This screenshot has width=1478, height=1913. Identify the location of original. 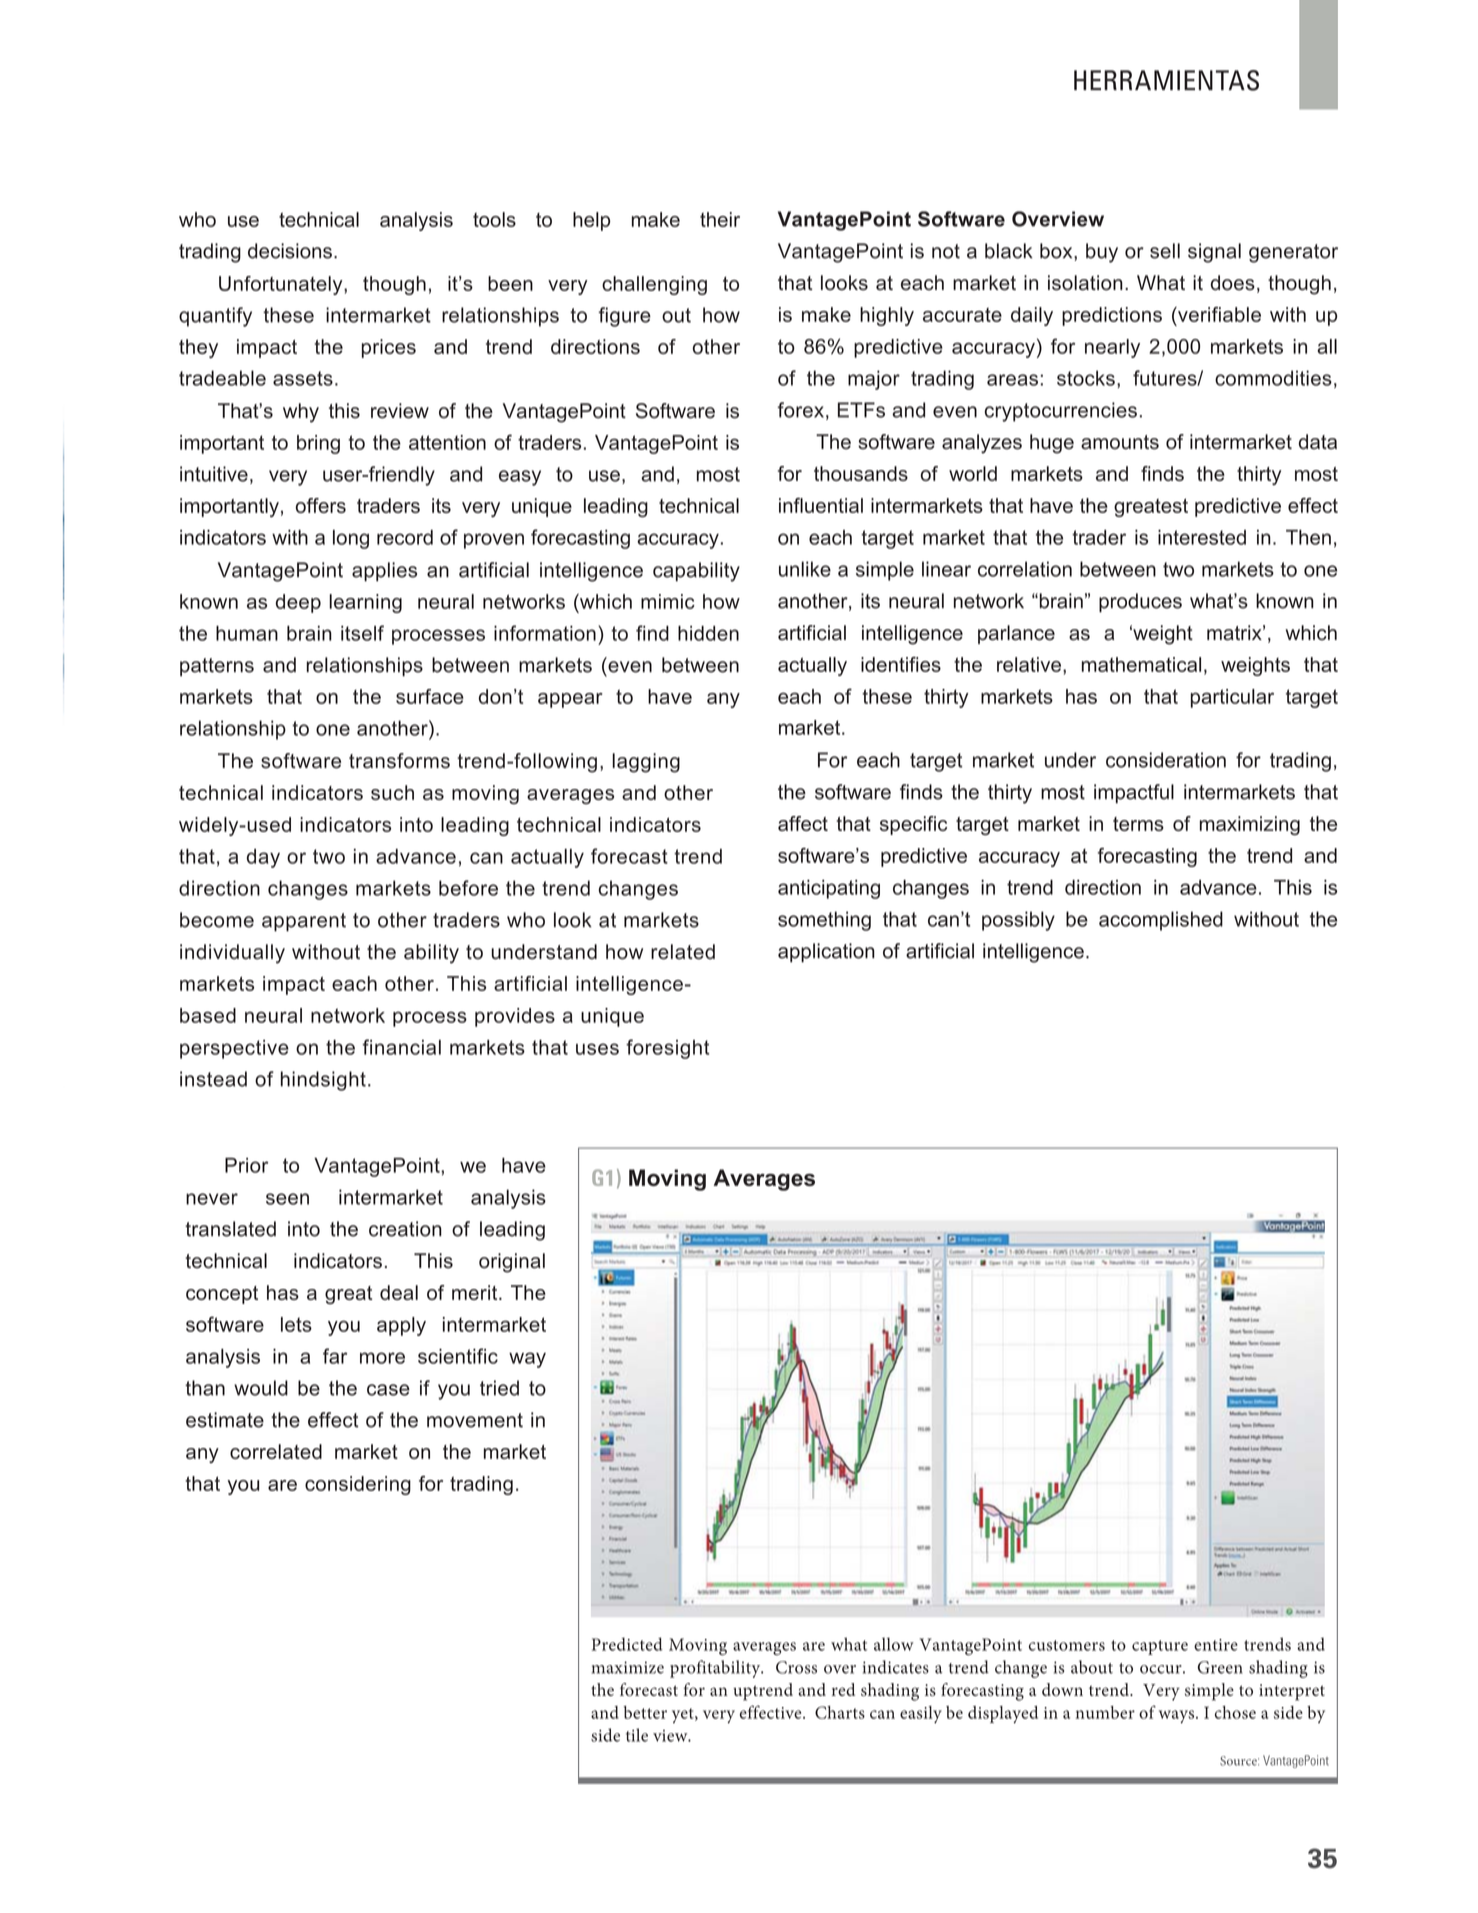
(512, 1263).
